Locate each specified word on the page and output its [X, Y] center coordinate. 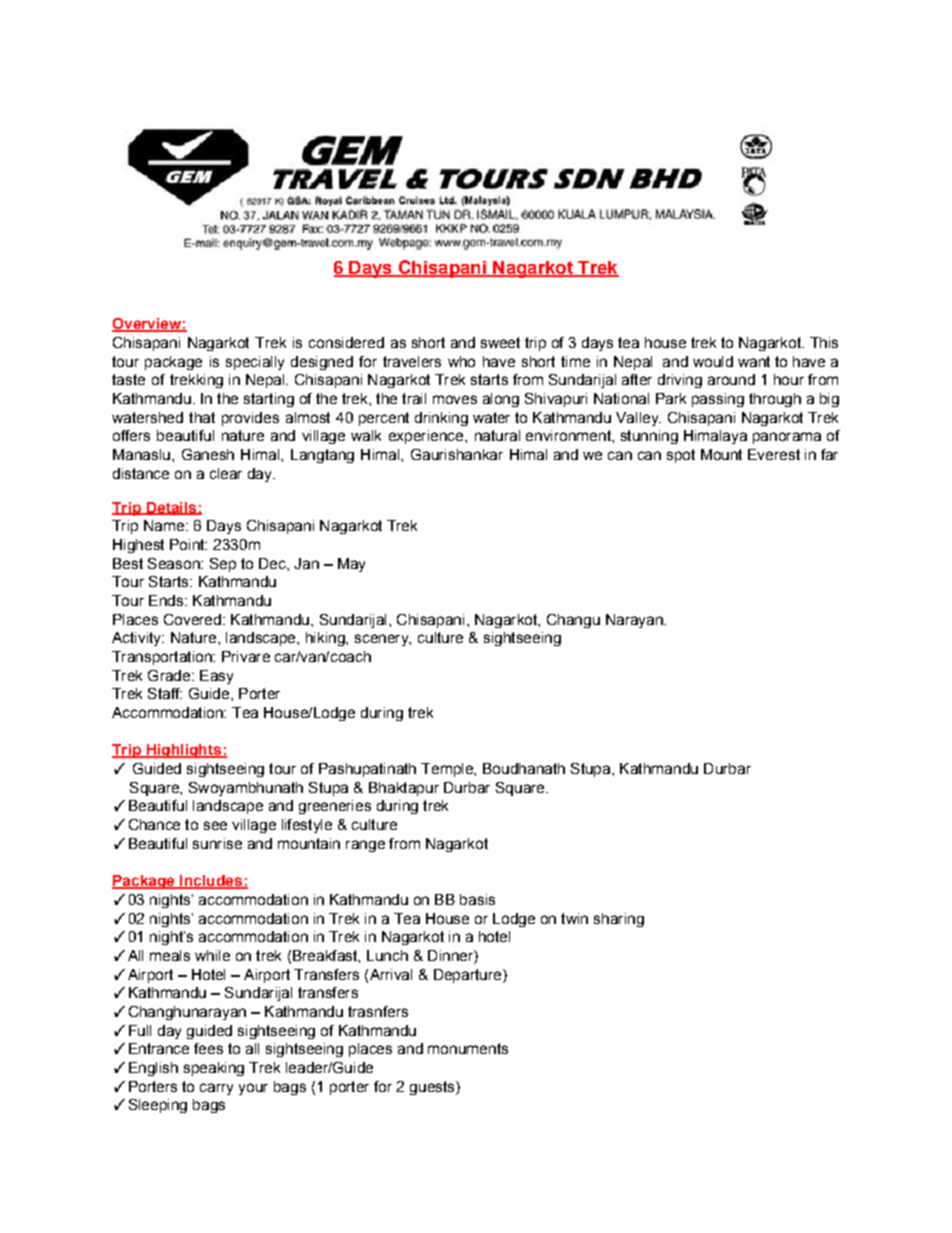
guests [433, 1088]
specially [255, 363]
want [754, 361]
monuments [468, 1048]
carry [216, 1089]
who [461, 361]
